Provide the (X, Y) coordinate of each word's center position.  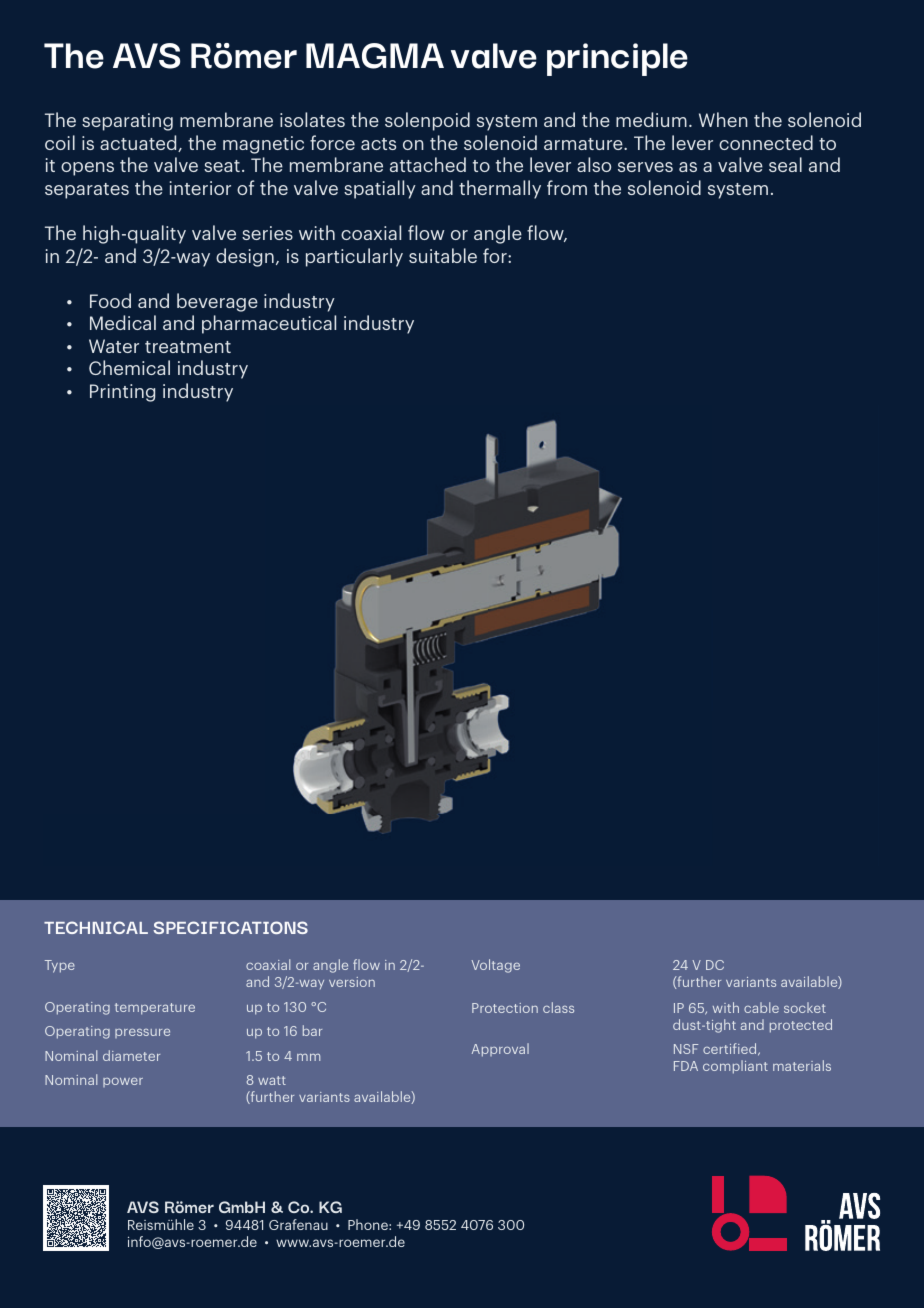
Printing (122, 393)
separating (127, 122)
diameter (131, 1055)
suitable (443, 255)
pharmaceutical (269, 324)
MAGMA (375, 56)
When (723, 119)
